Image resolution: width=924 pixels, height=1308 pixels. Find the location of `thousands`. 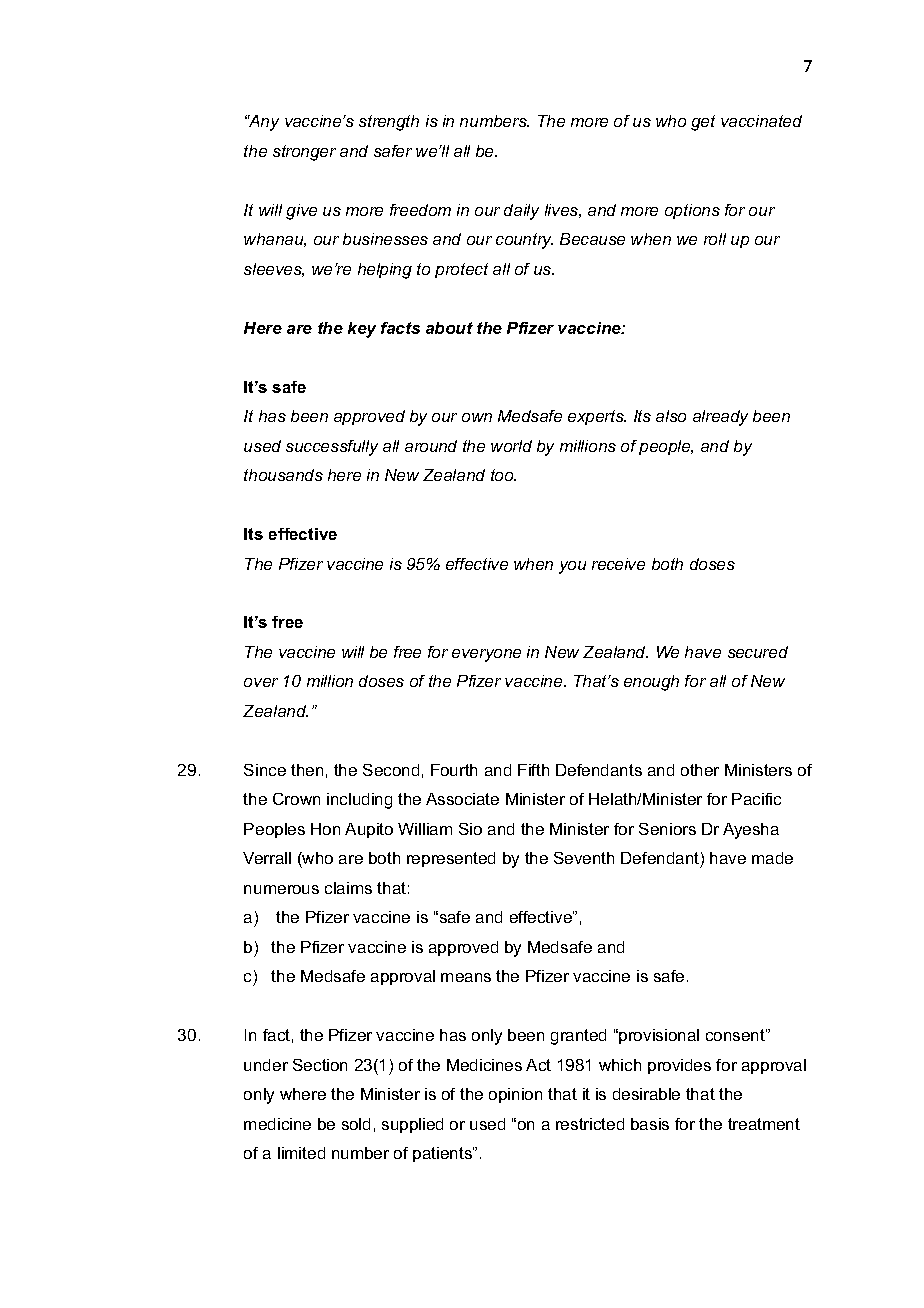

thousands is located at coordinates (283, 475).
